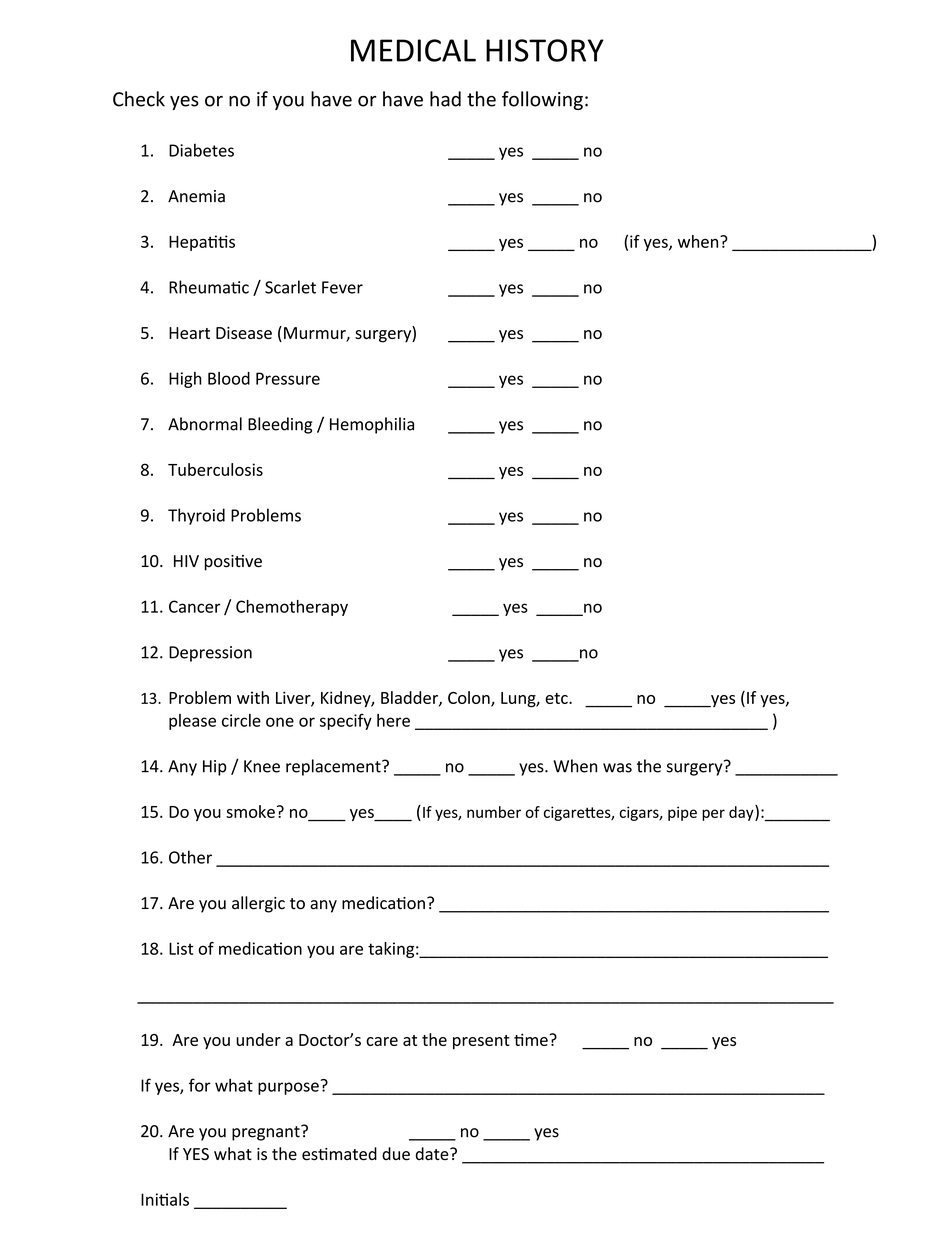 The height and width of the image is (1233, 952). Describe the element at coordinates (165, 1199) in the image. I see `Initials` at that location.
